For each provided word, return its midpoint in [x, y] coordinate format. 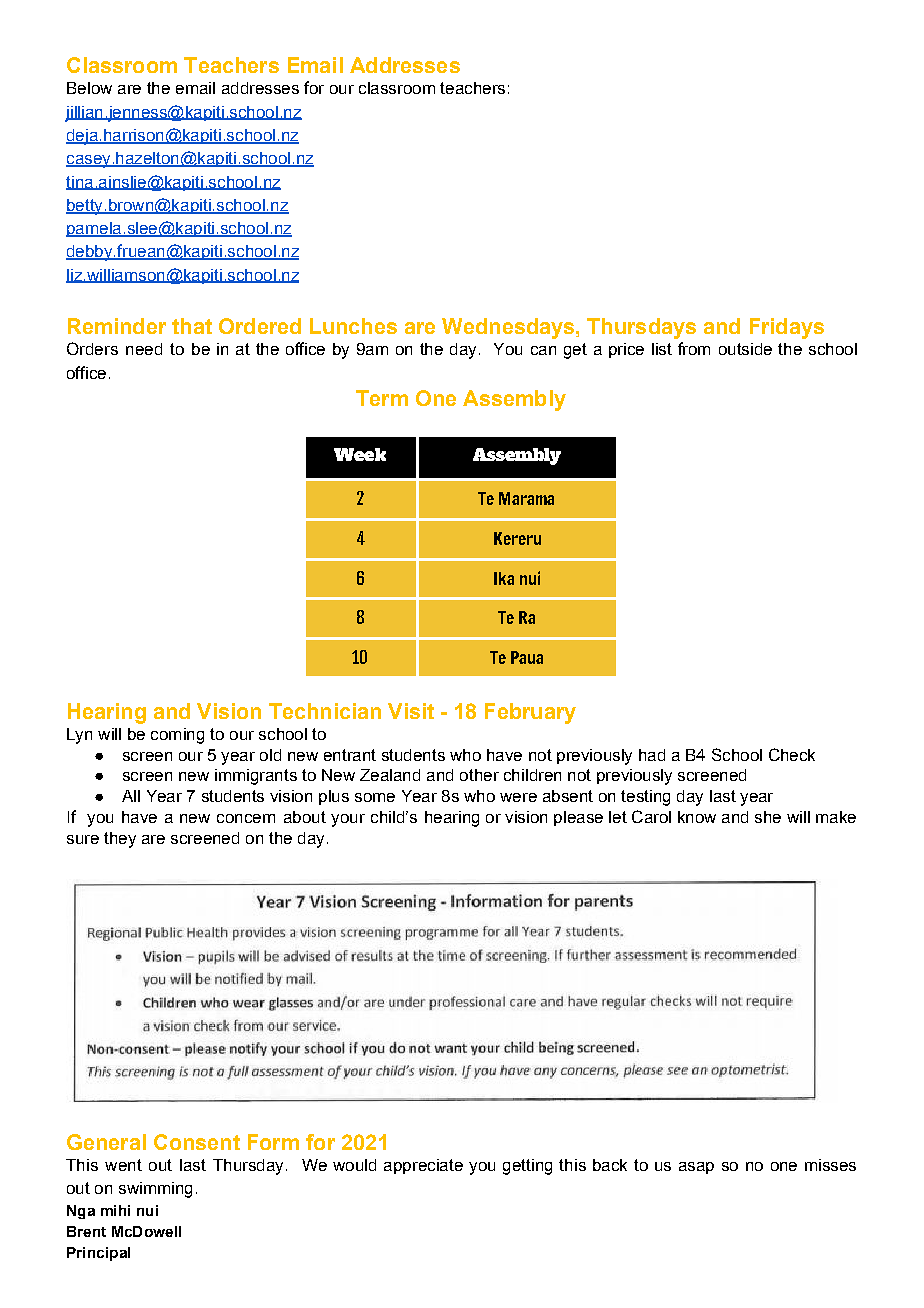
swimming [155, 1190]
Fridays [787, 328]
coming [177, 736]
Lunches [353, 326]
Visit [411, 711]
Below [89, 88]
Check [792, 754]
